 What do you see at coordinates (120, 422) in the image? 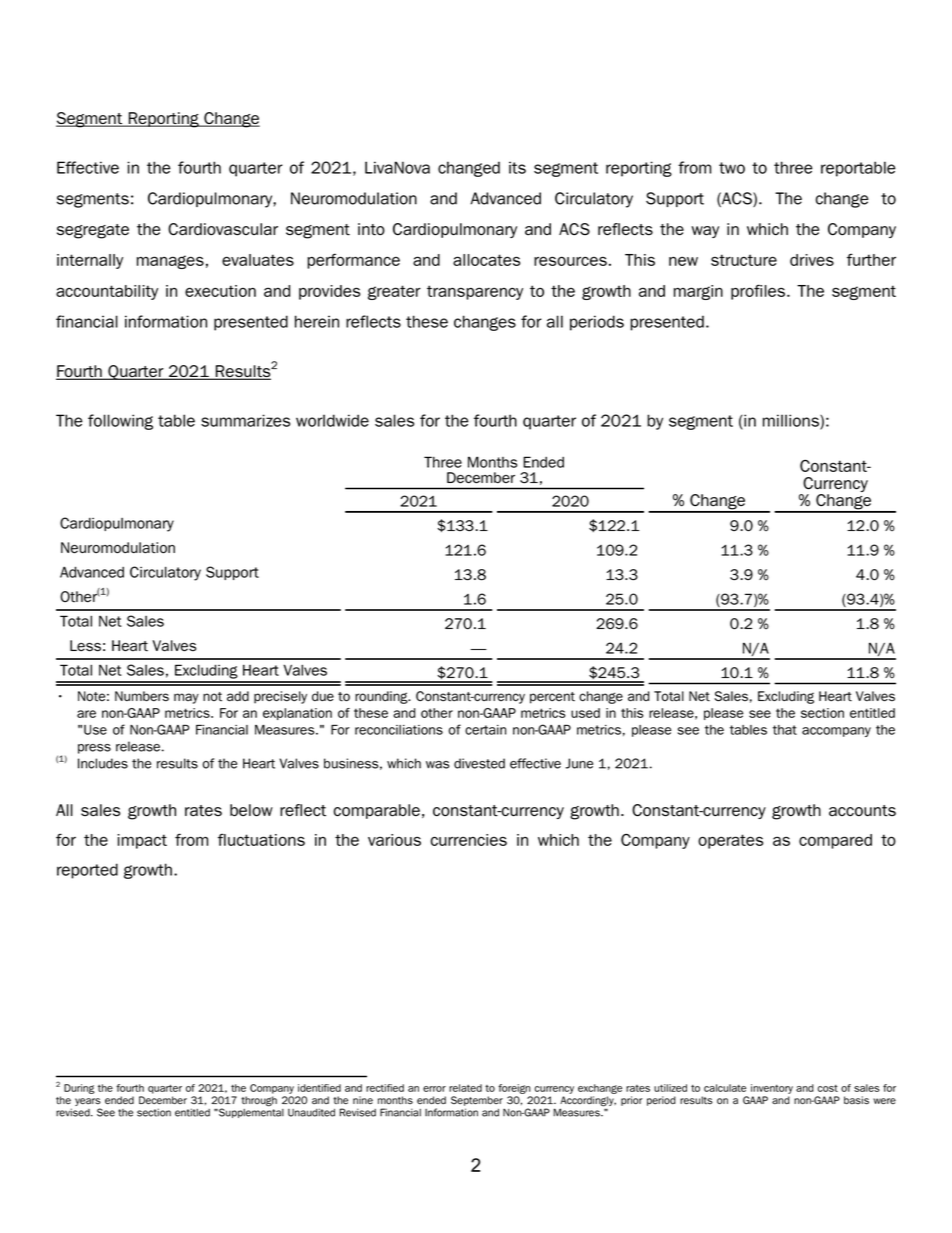
I see `following` at bounding box center [120, 422].
